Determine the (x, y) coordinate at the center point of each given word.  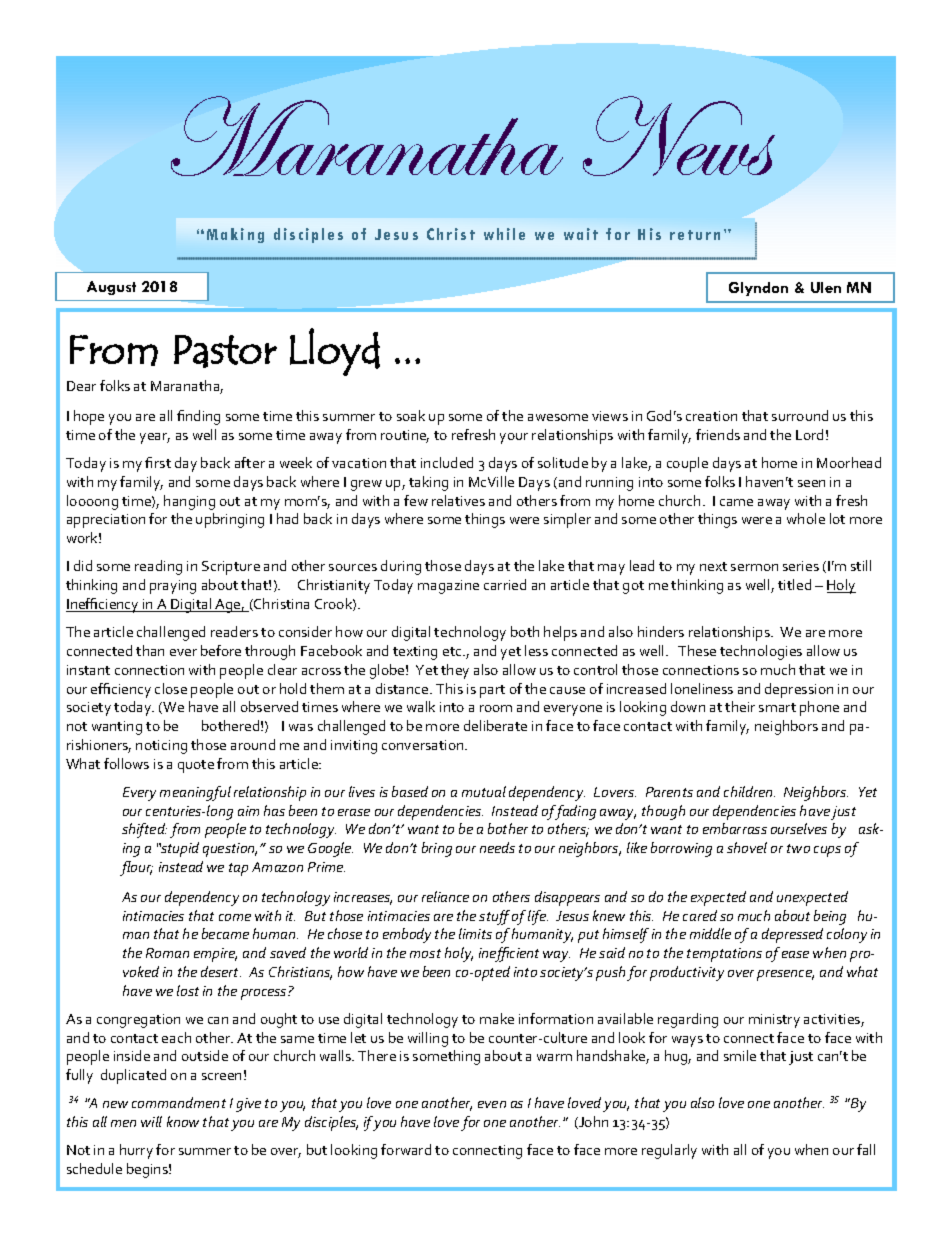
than (150, 650)
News (679, 136)
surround (800, 415)
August (111, 288)
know (183, 1121)
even (492, 1104)
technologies (761, 652)
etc (453, 651)
